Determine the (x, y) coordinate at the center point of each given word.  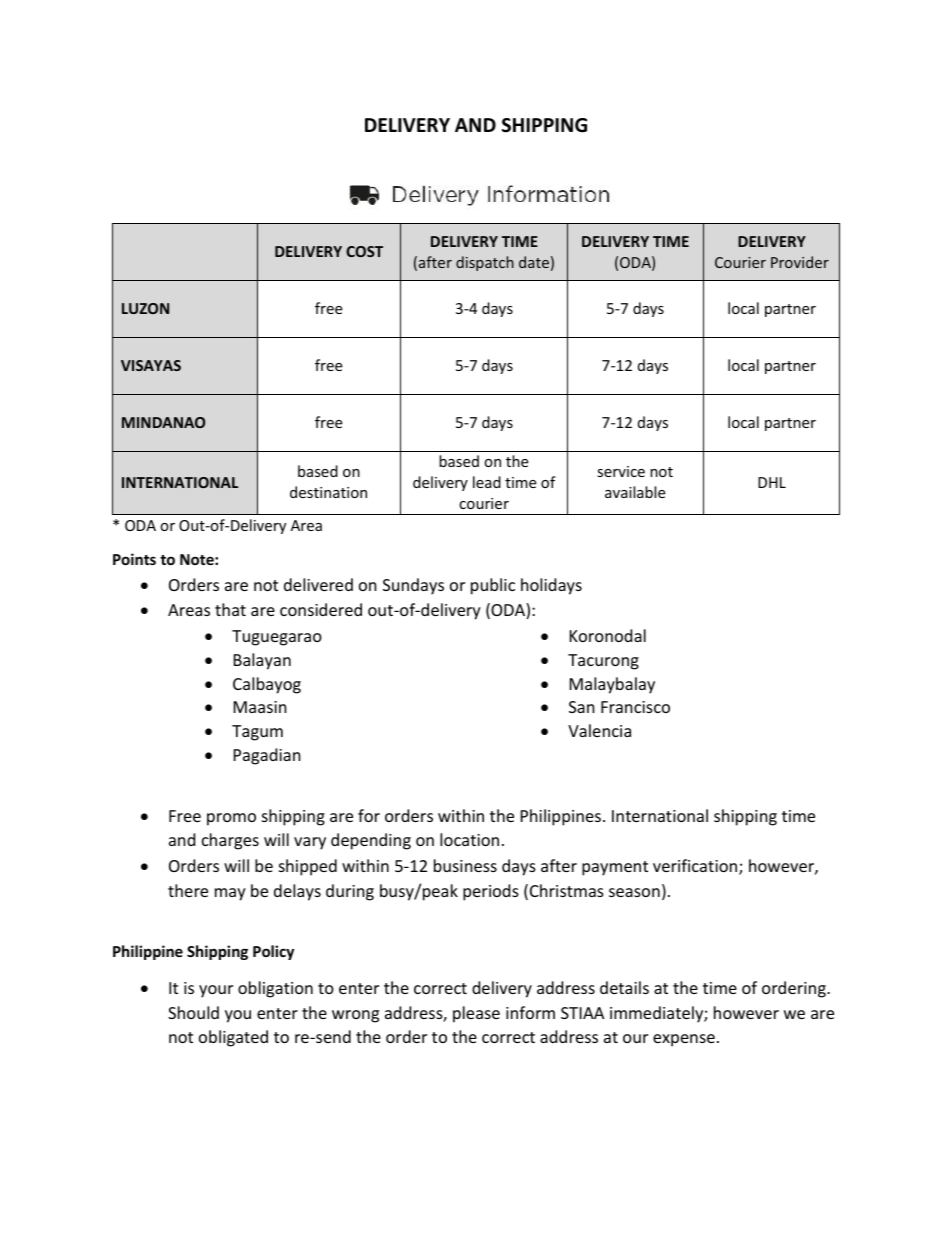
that (230, 609)
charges (230, 841)
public (493, 586)
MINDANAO (163, 422)
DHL (772, 482)
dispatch (485, 263)
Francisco (635, 707)
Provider (800, 262)
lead (487, 482)
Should (193, 1012)
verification (695, 865)
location (469, 839)
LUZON (145, 308)
